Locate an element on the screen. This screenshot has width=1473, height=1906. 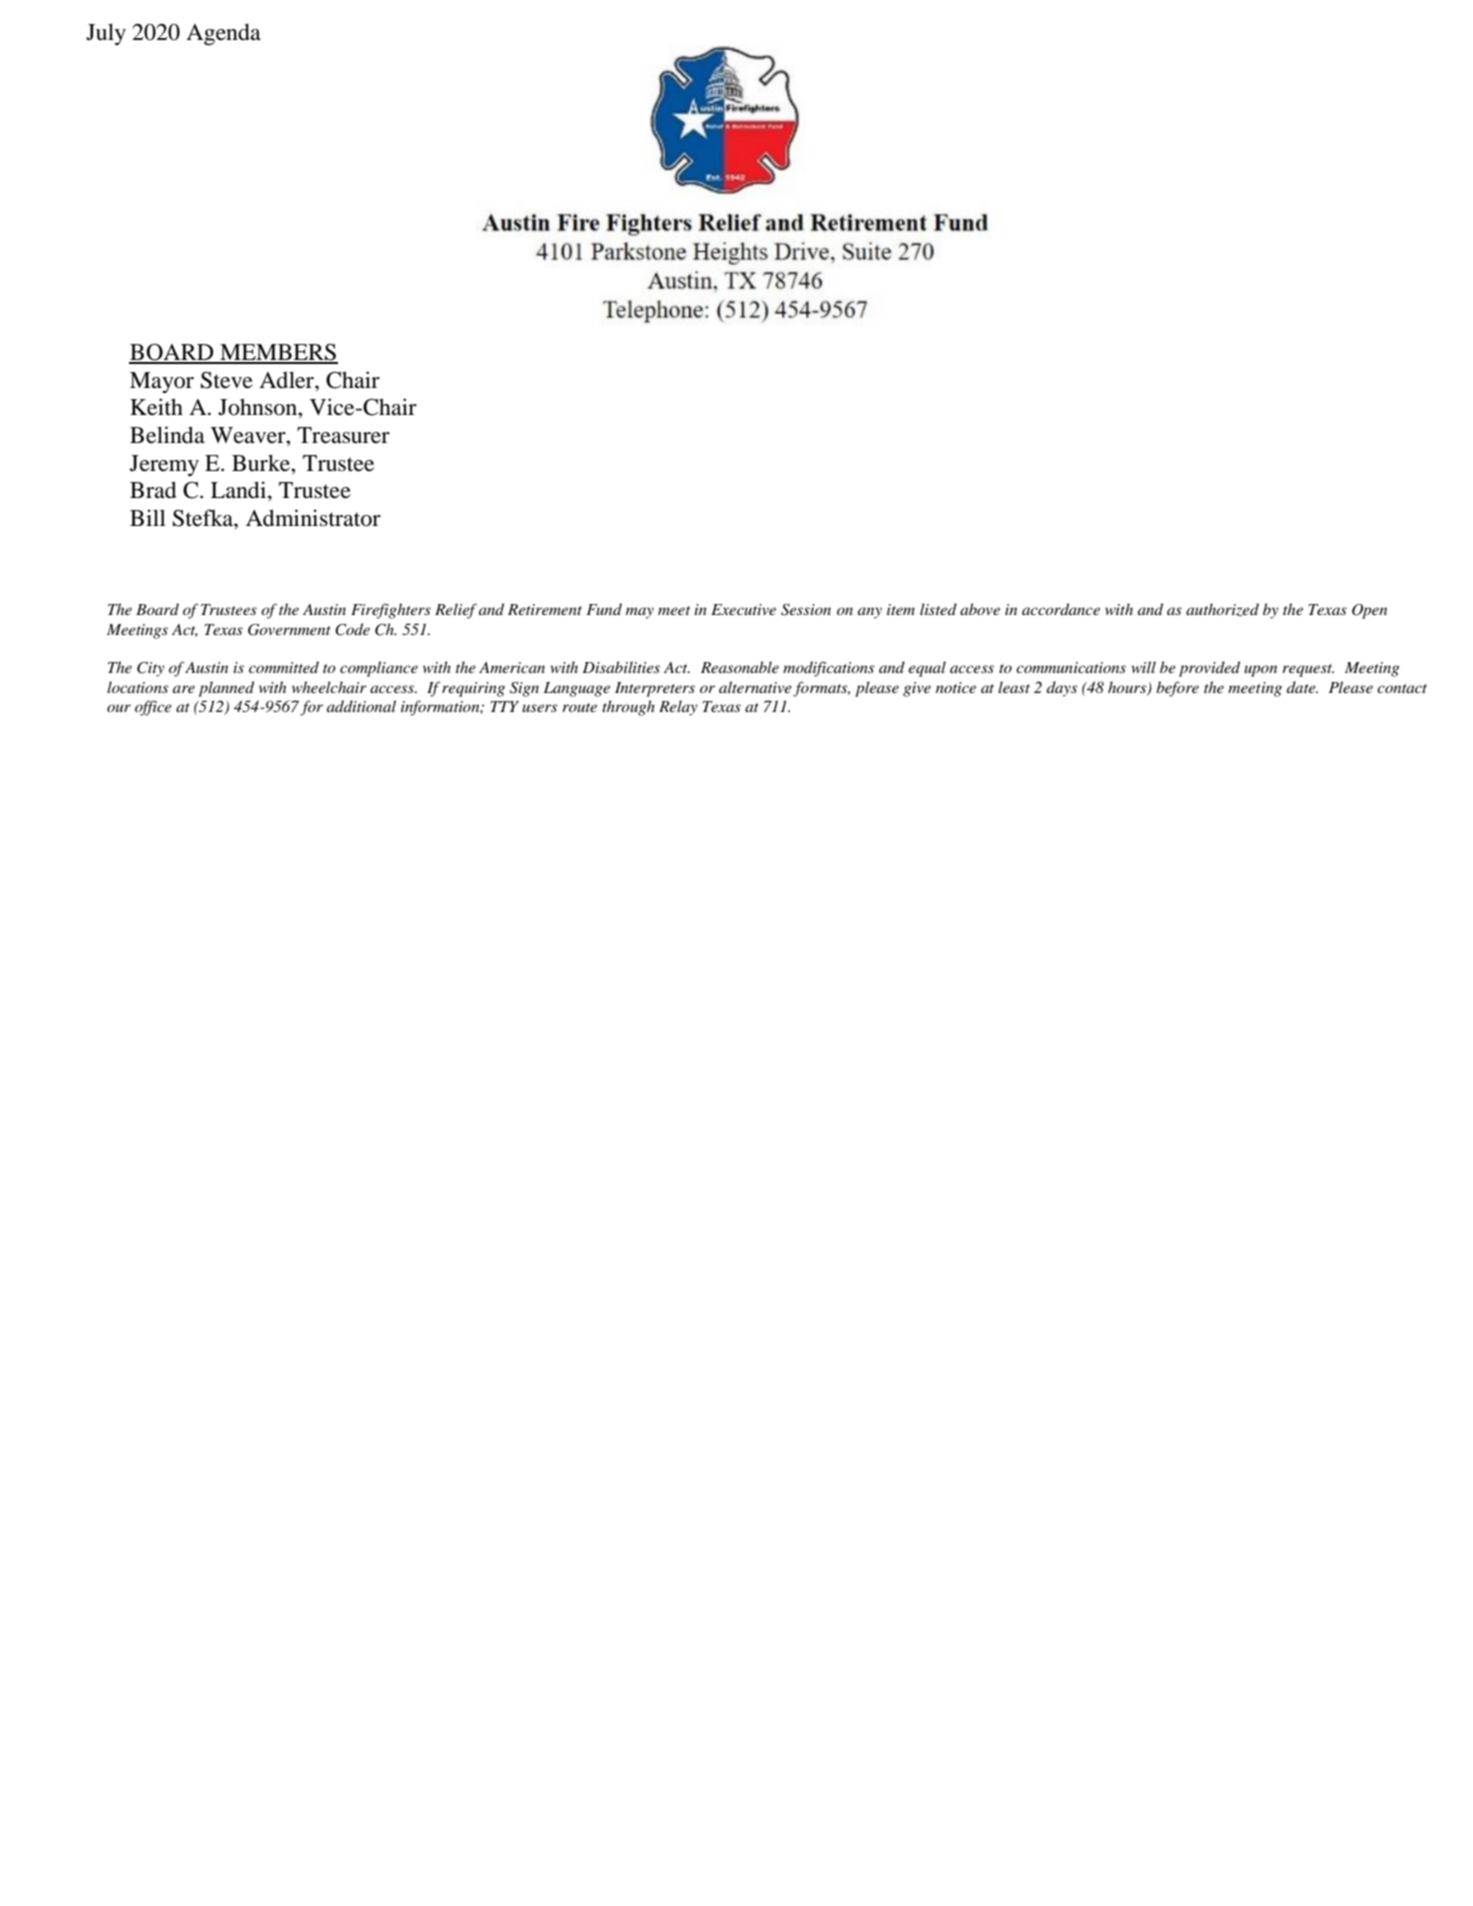
Executive is located at coordinates (743, 609).
